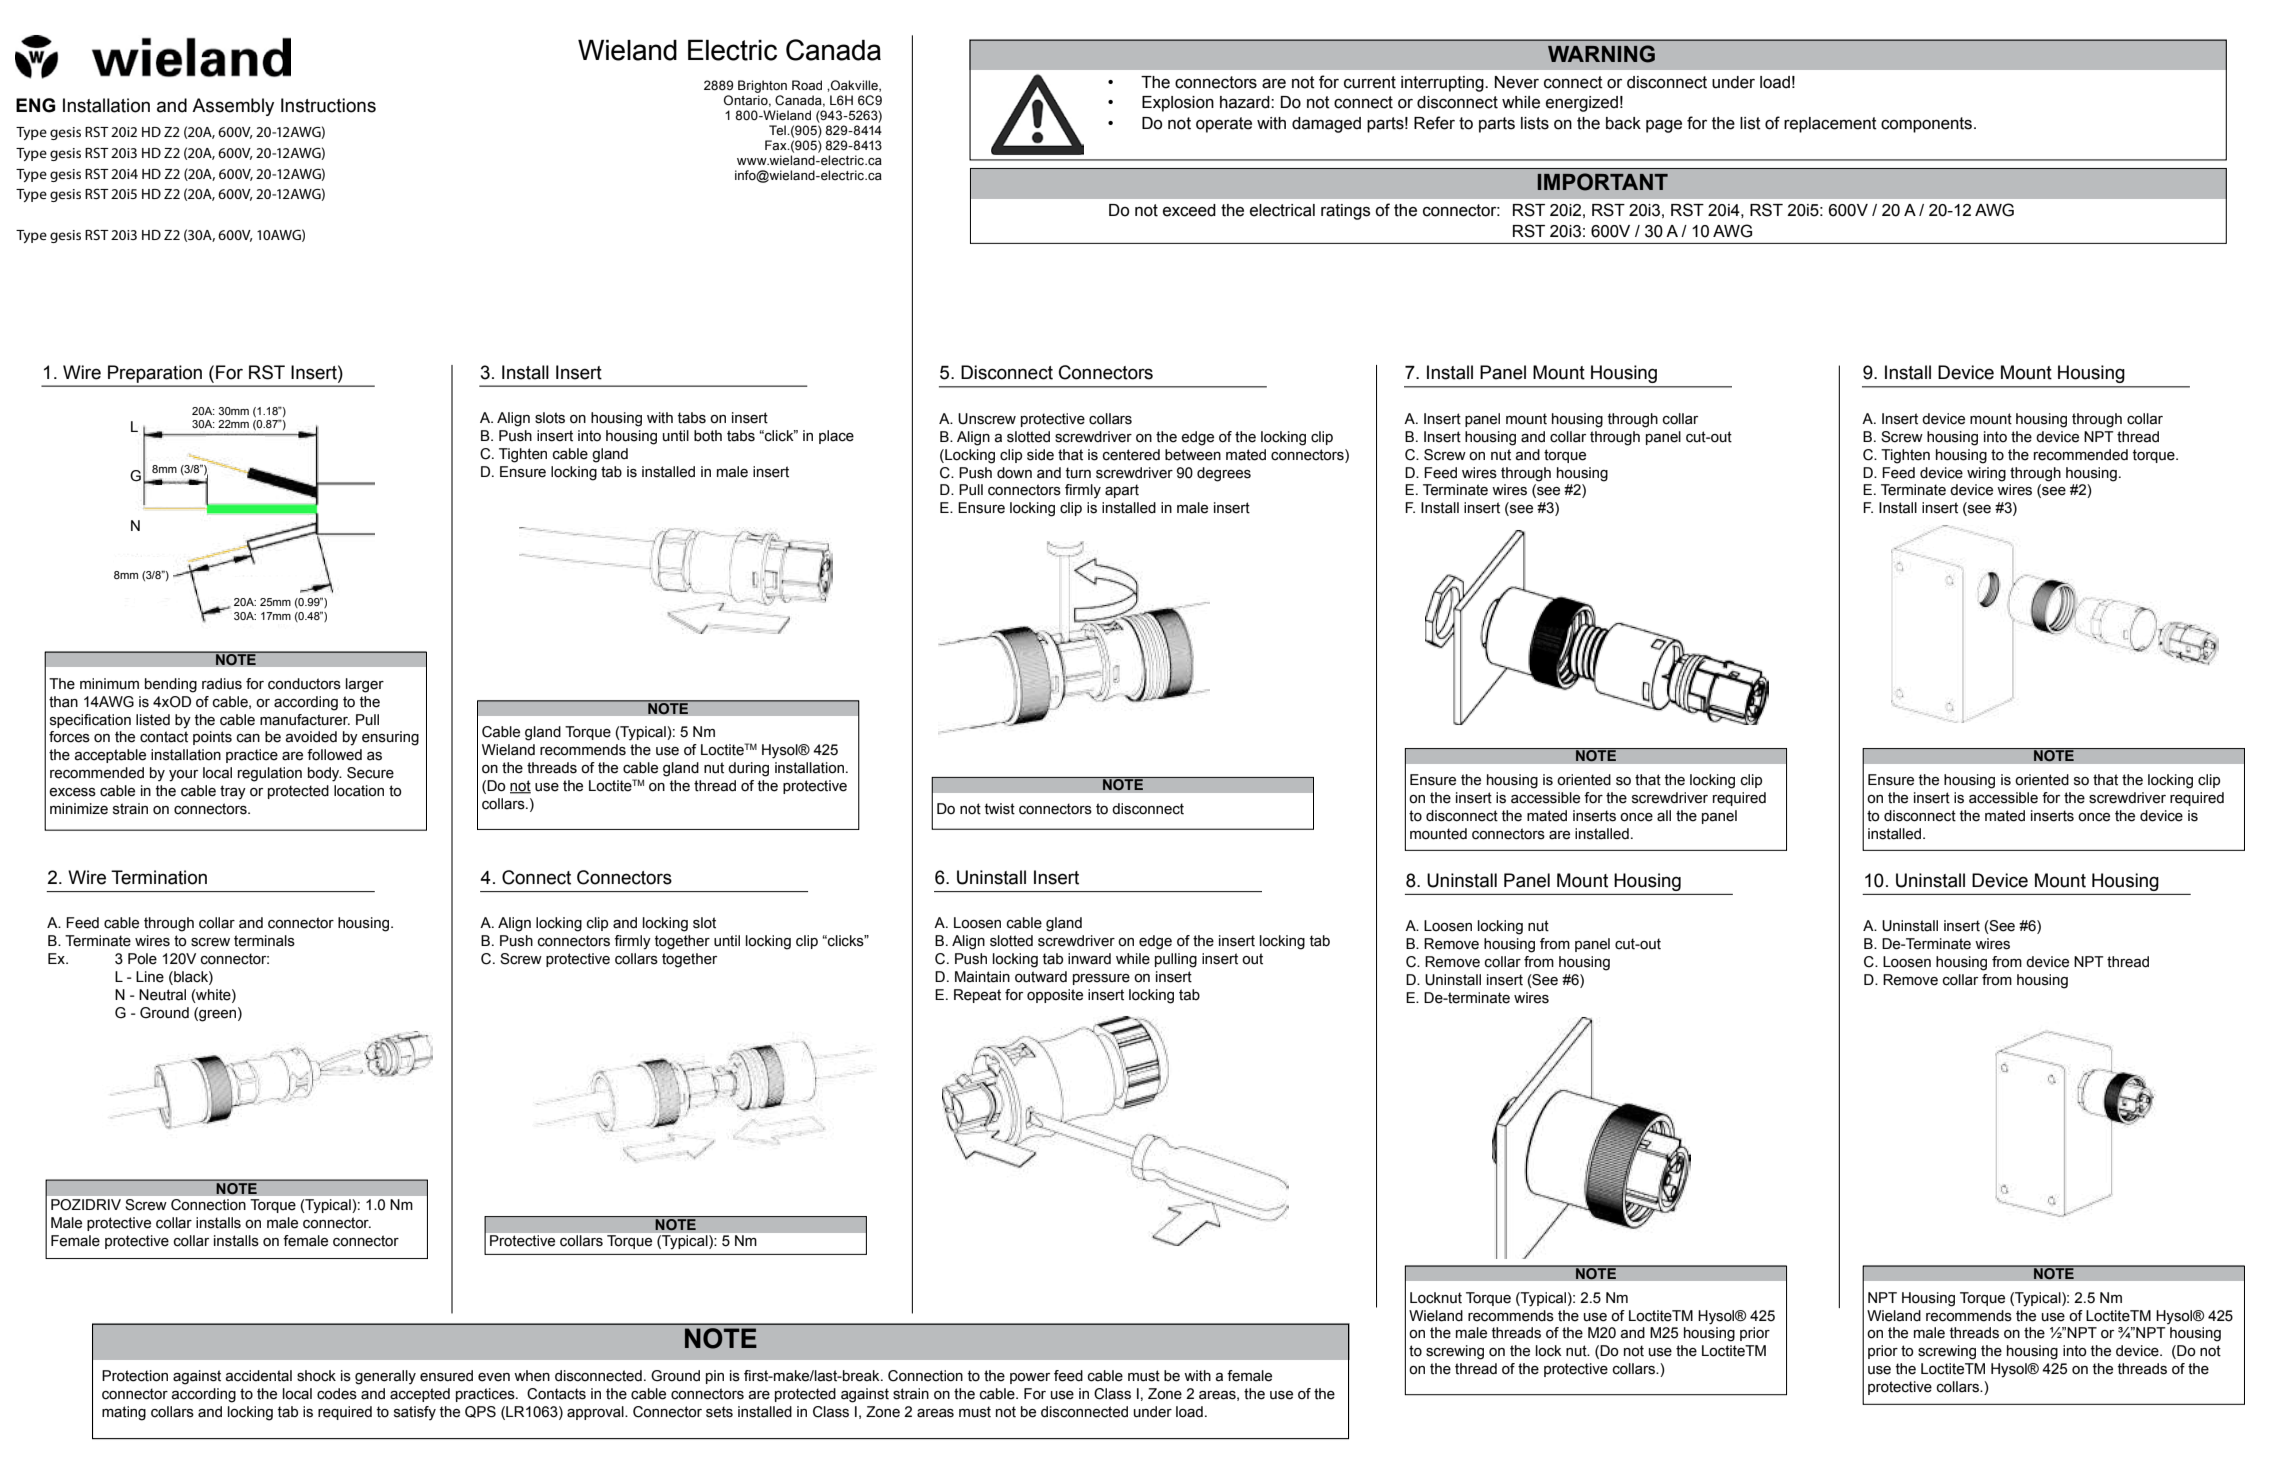 Image resolution: width=2289 pixels, height=1479 pixels. I want to click on page, so click(1664, 126).
